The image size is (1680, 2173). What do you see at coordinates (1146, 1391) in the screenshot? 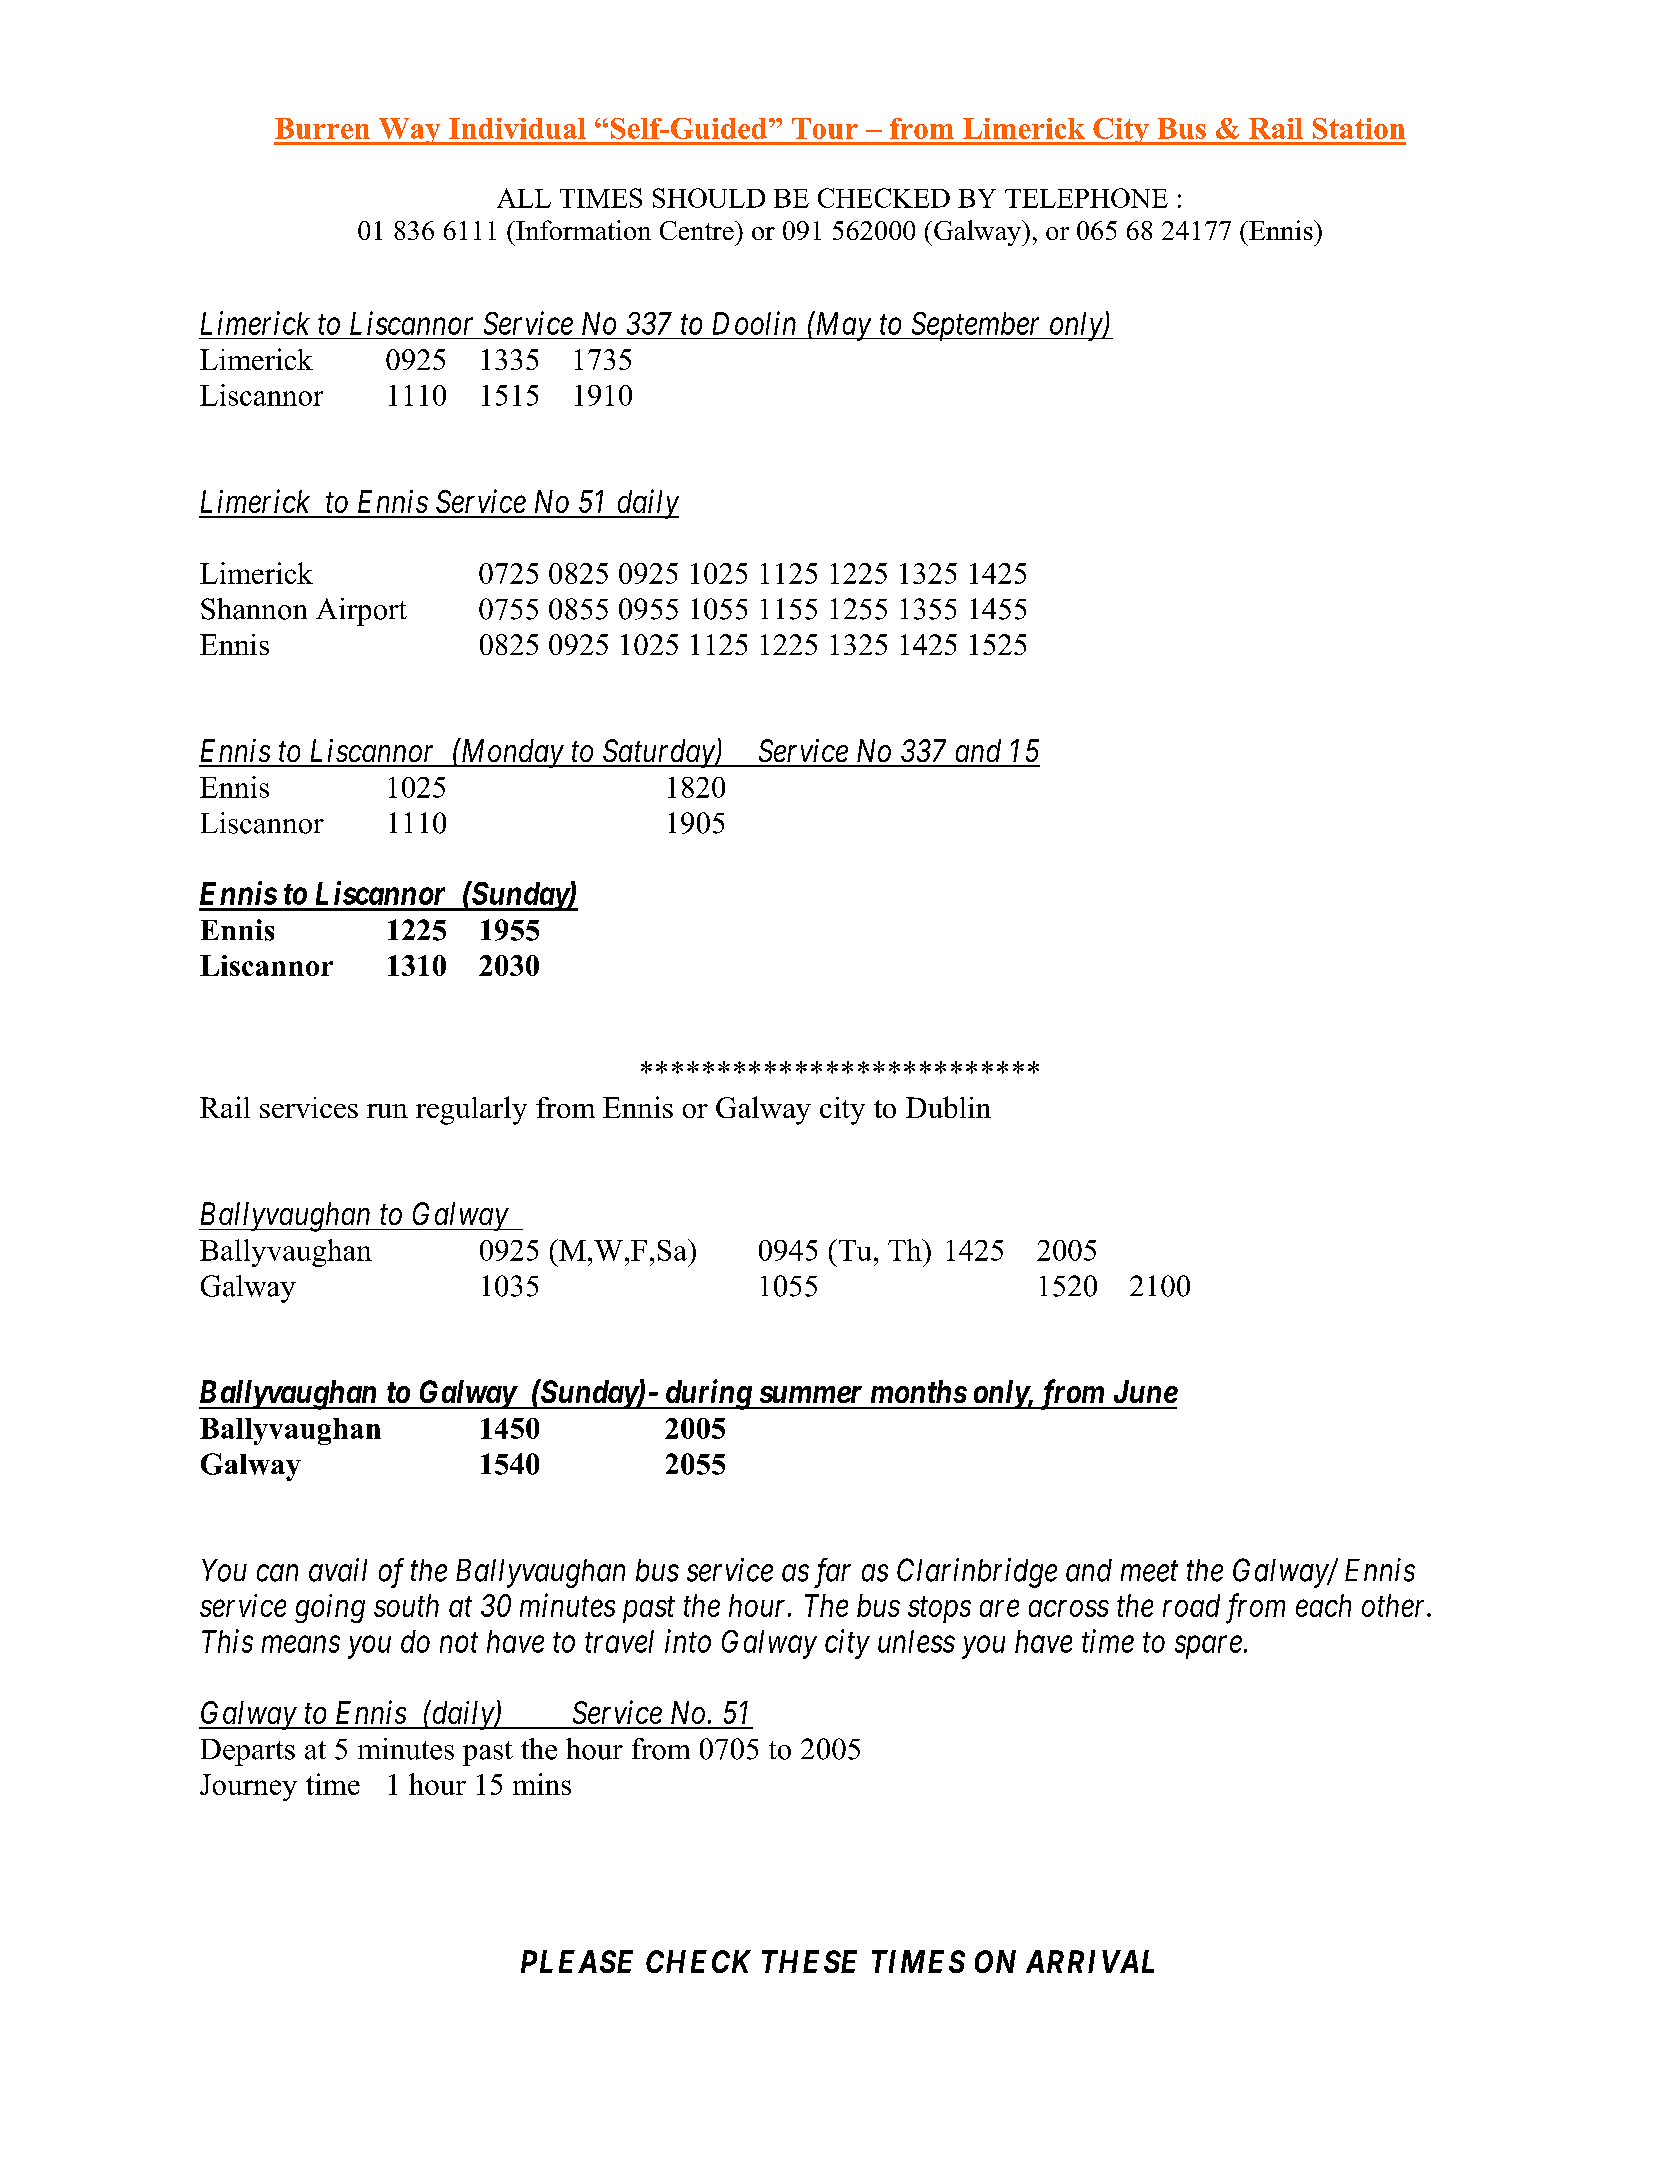
I see `June` at bounding box center [1146, 1391].
